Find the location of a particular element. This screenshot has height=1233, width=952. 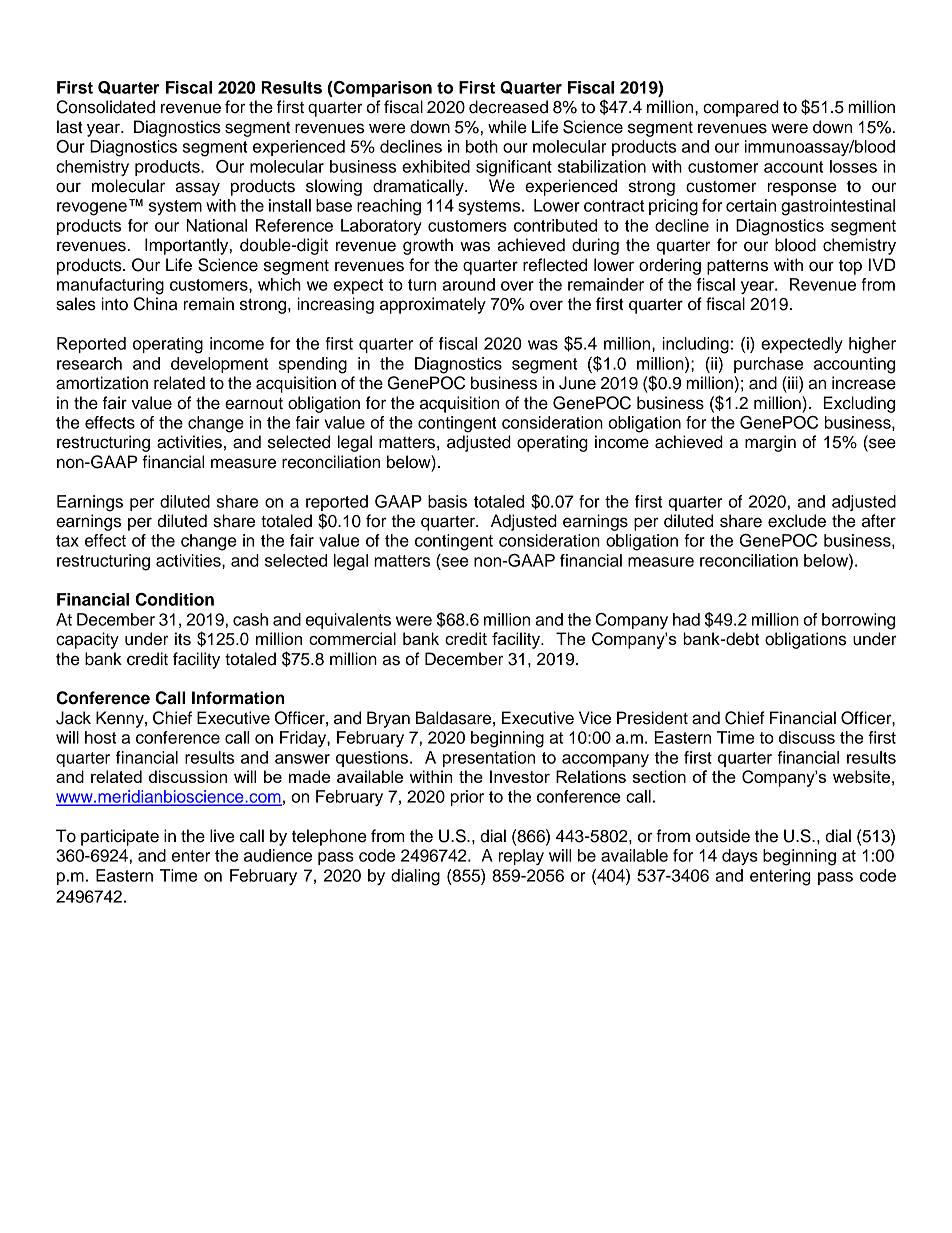

tax is located at coordinates (67, 541).
